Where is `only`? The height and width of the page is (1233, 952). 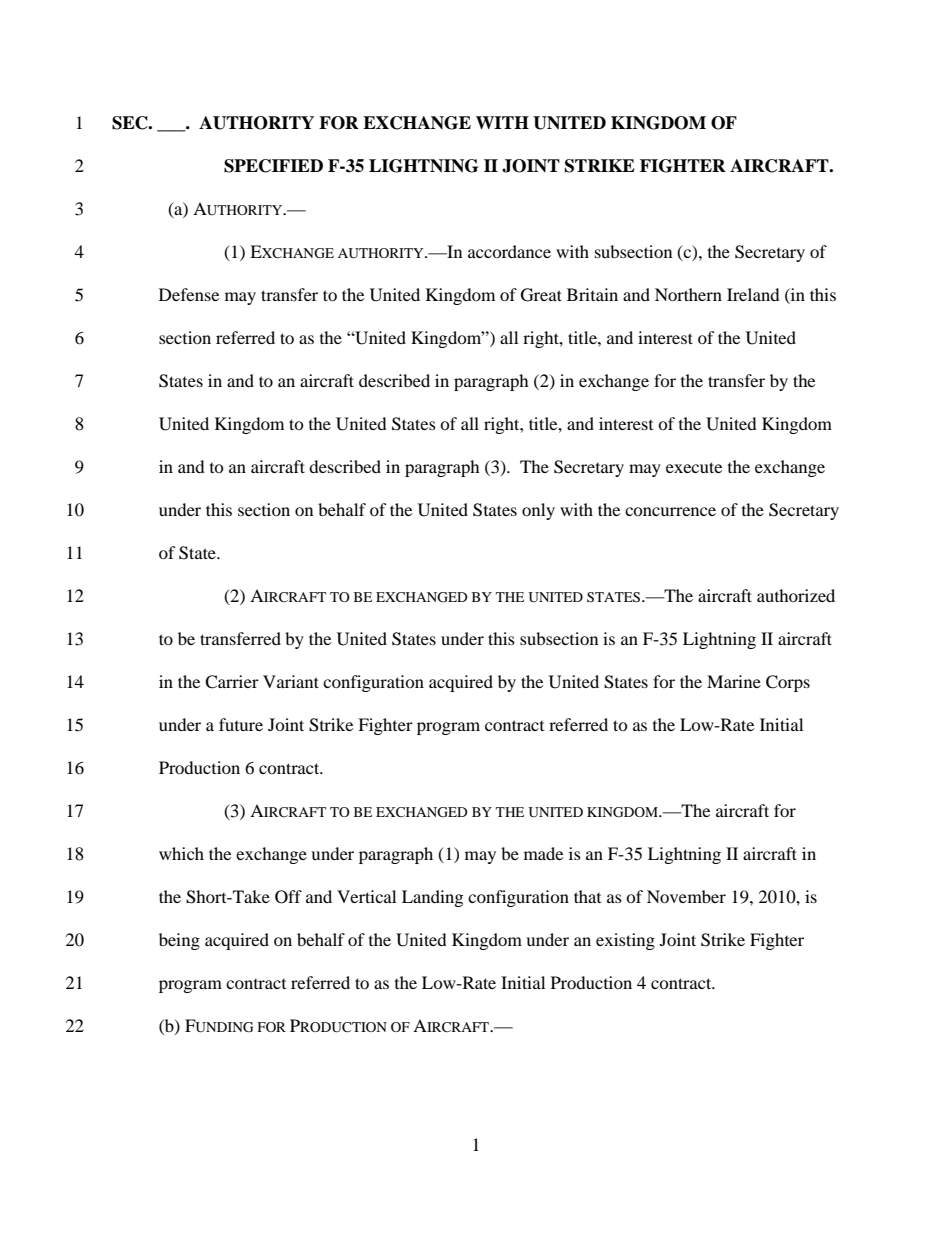 only is located at coordinates (538, 511).
